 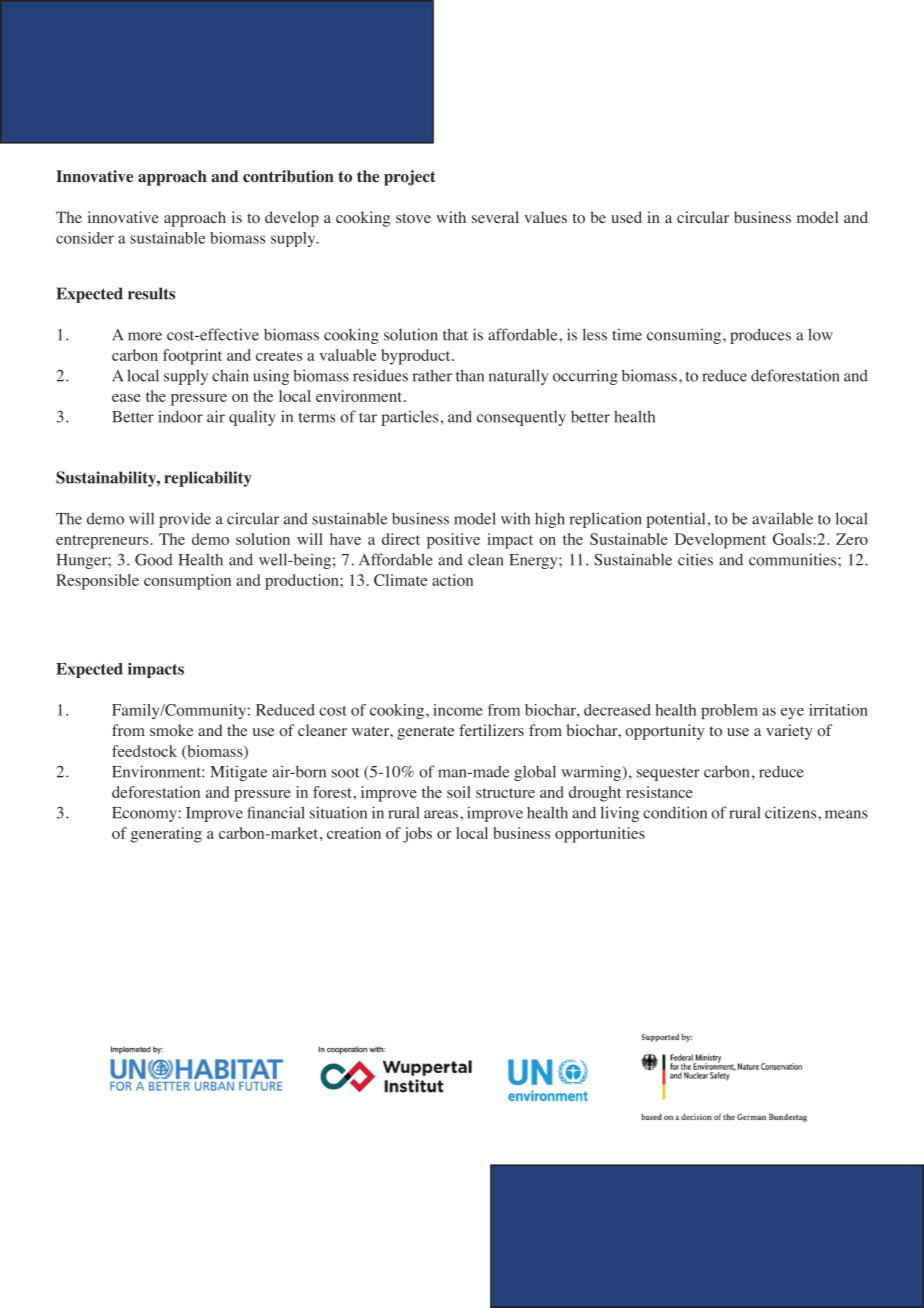 I want to click on citizens, so click(x=792, y=812).
